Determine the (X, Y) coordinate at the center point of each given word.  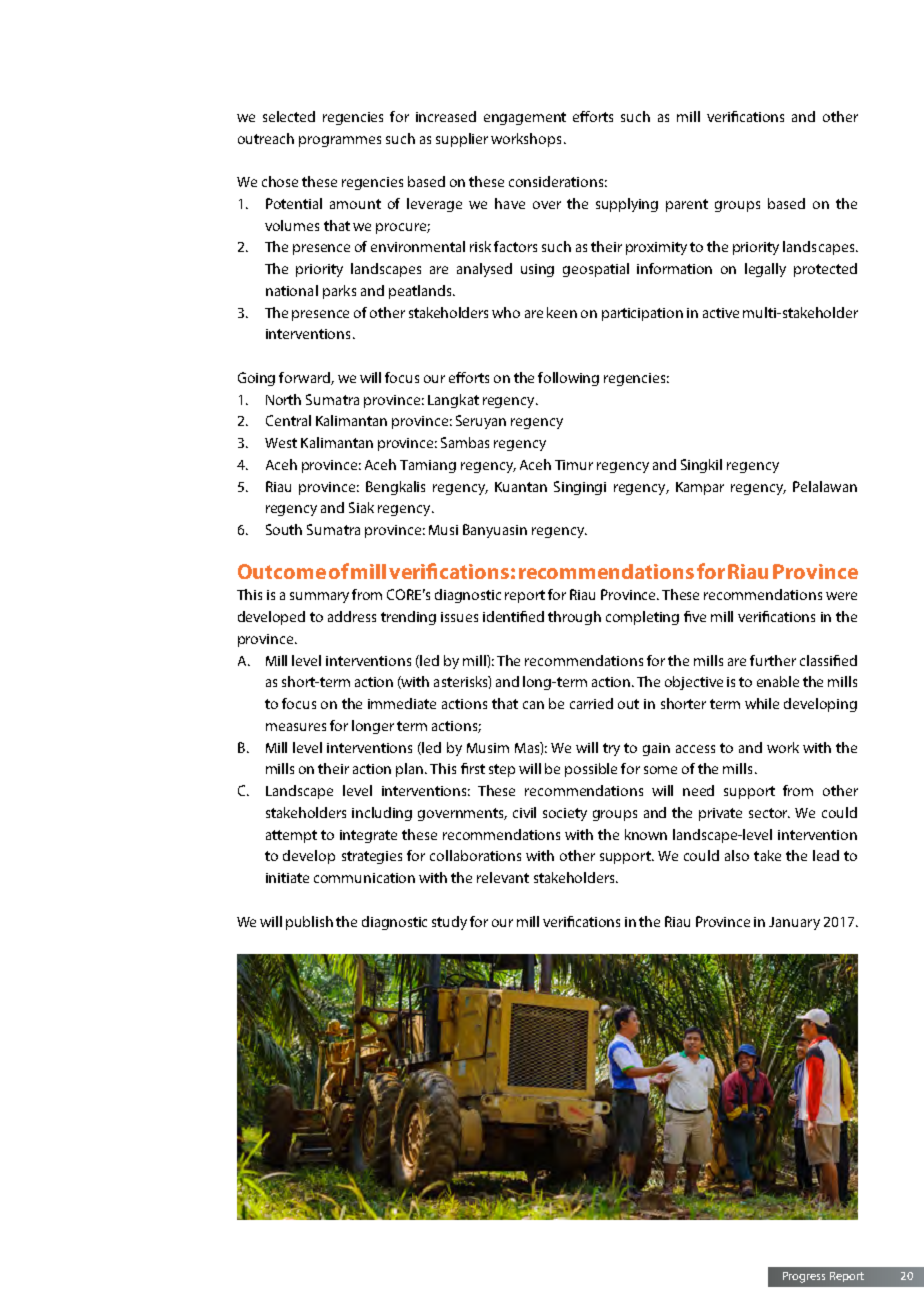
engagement (525, 118)
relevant (503, 877)
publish (309, 923)
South (284, 529)
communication (364, 878)
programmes (340, 141)
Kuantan (521, 487)
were (841, 596)
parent (687, 205)
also (737, 855)
